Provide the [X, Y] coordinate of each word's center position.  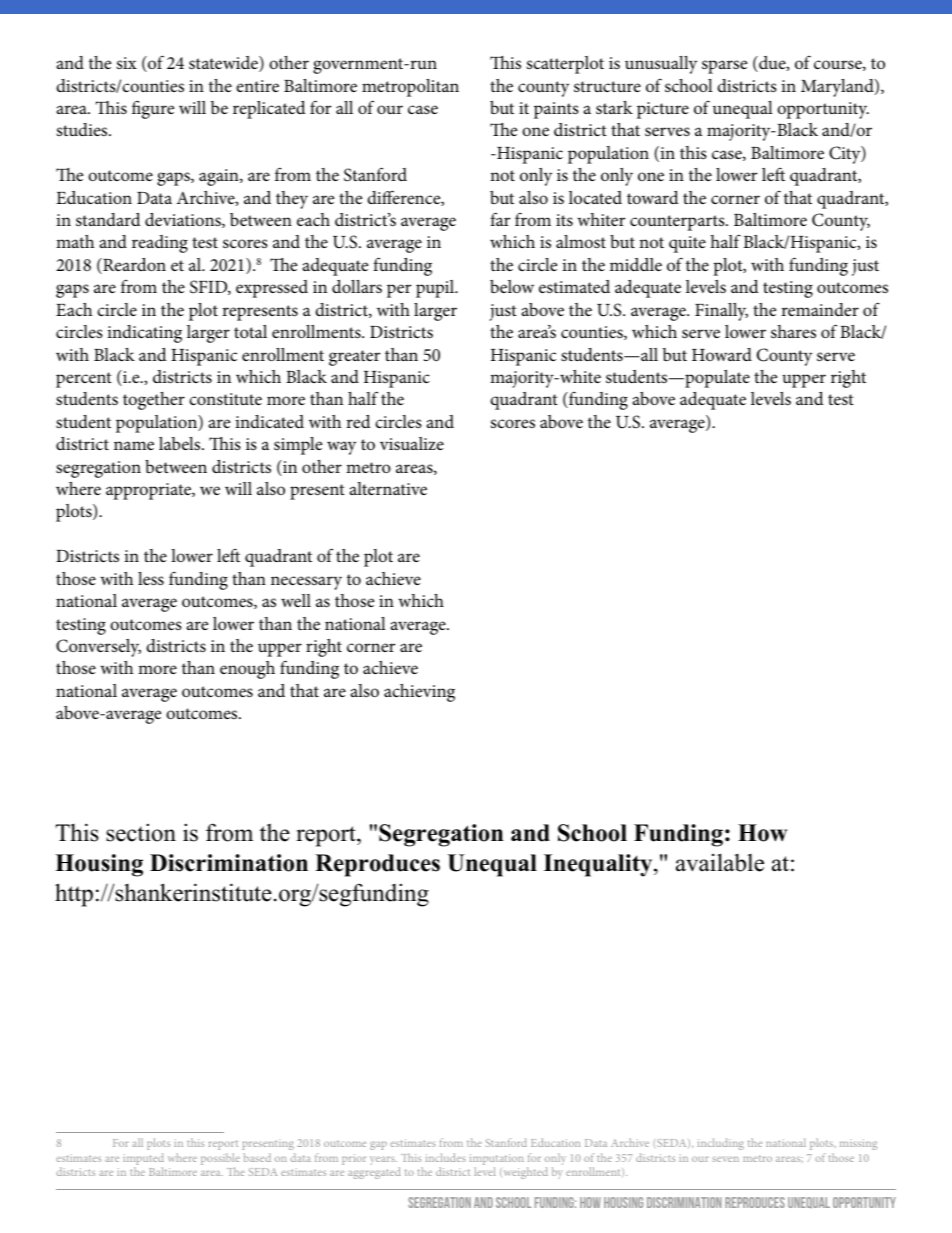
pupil [436, 289]
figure [153, 109]
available [720, 862]
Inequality [599, 865]
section [141, 832]
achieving [419, 693]
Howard [722, 354]
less [151, 579]
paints [556, 110]
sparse [724, 67]
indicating [144, 334]
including [721, 1144]
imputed [143, 1159]
